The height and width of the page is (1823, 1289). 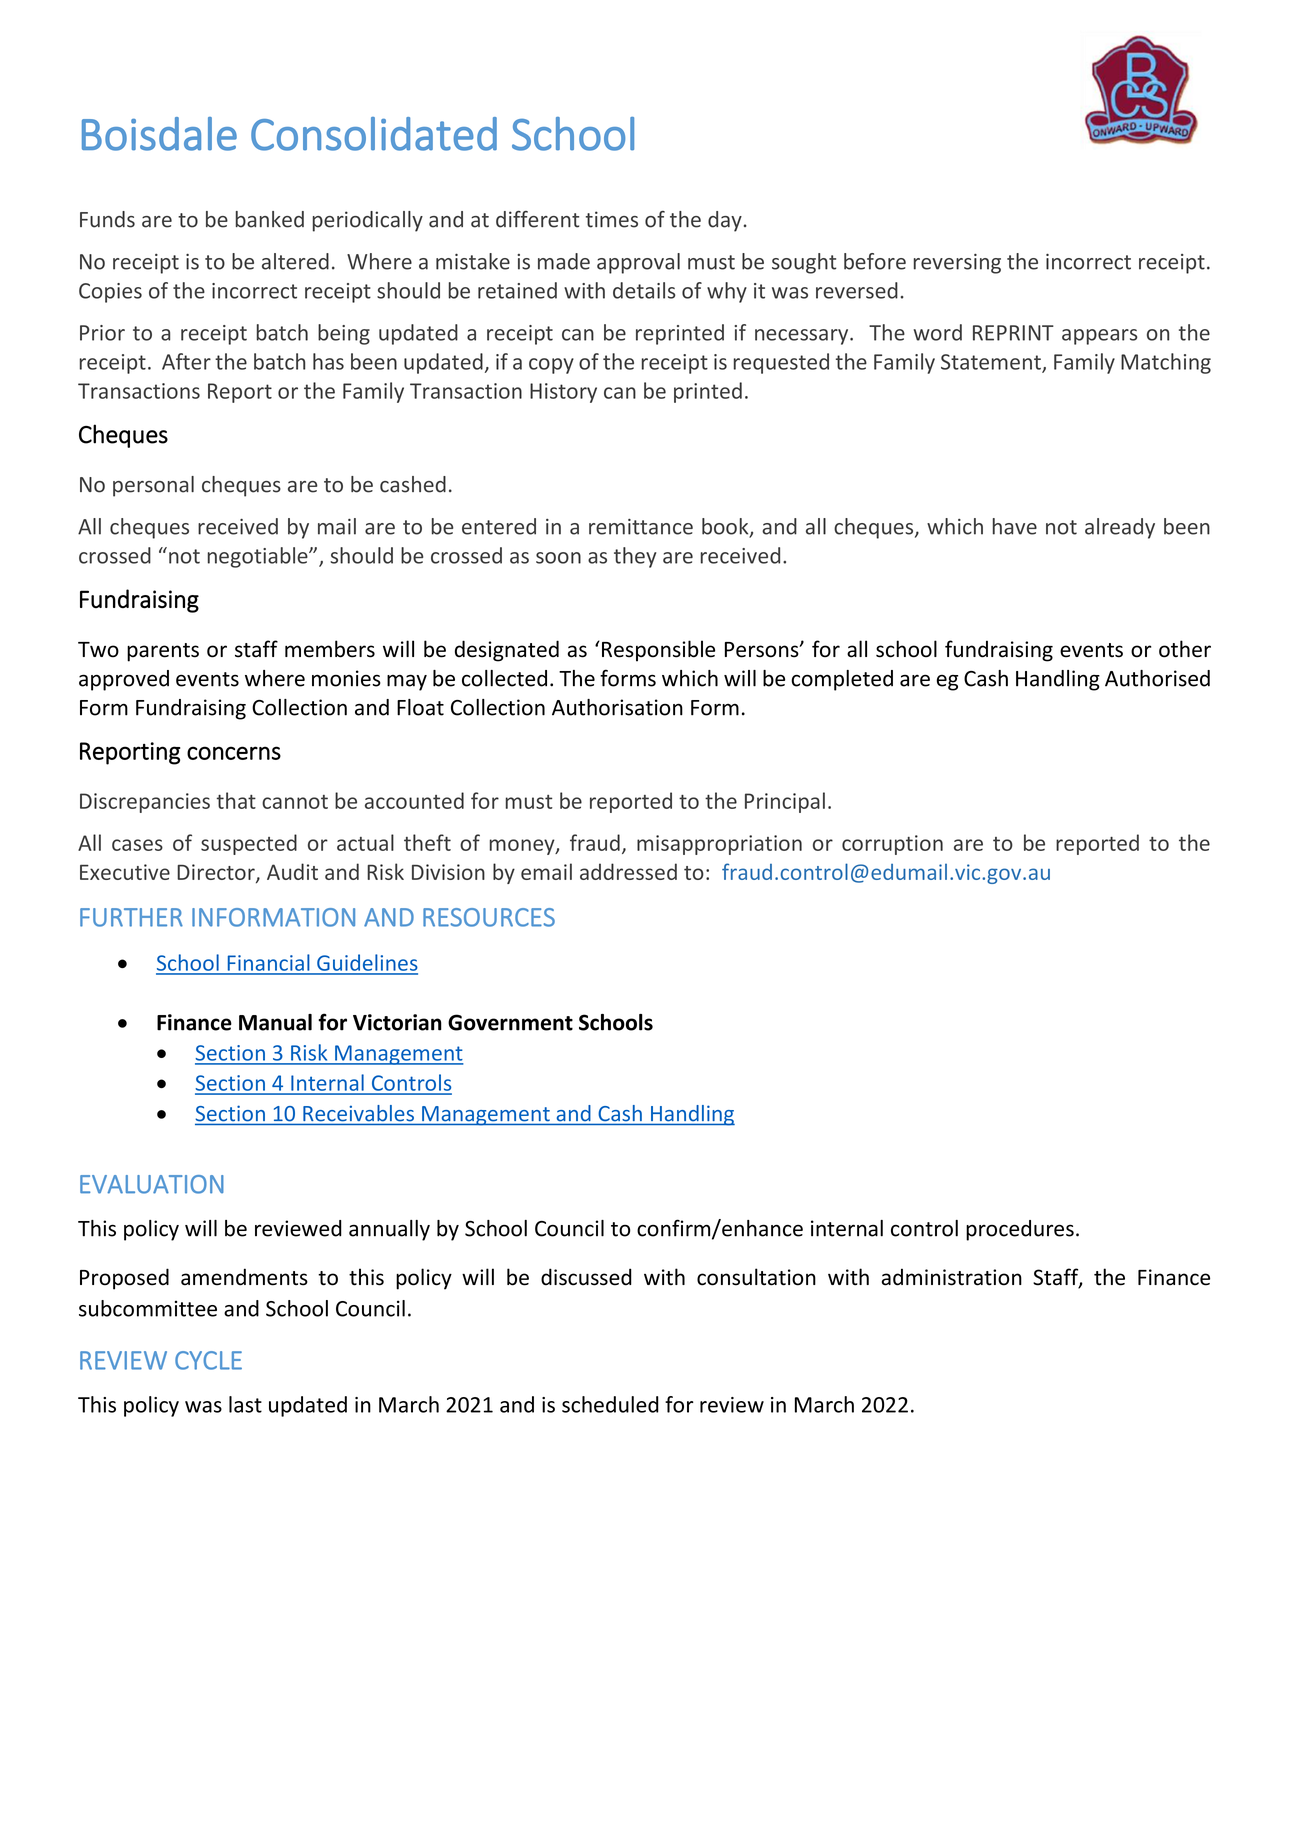 I want to click on banked, so click(x=270, y=219).
